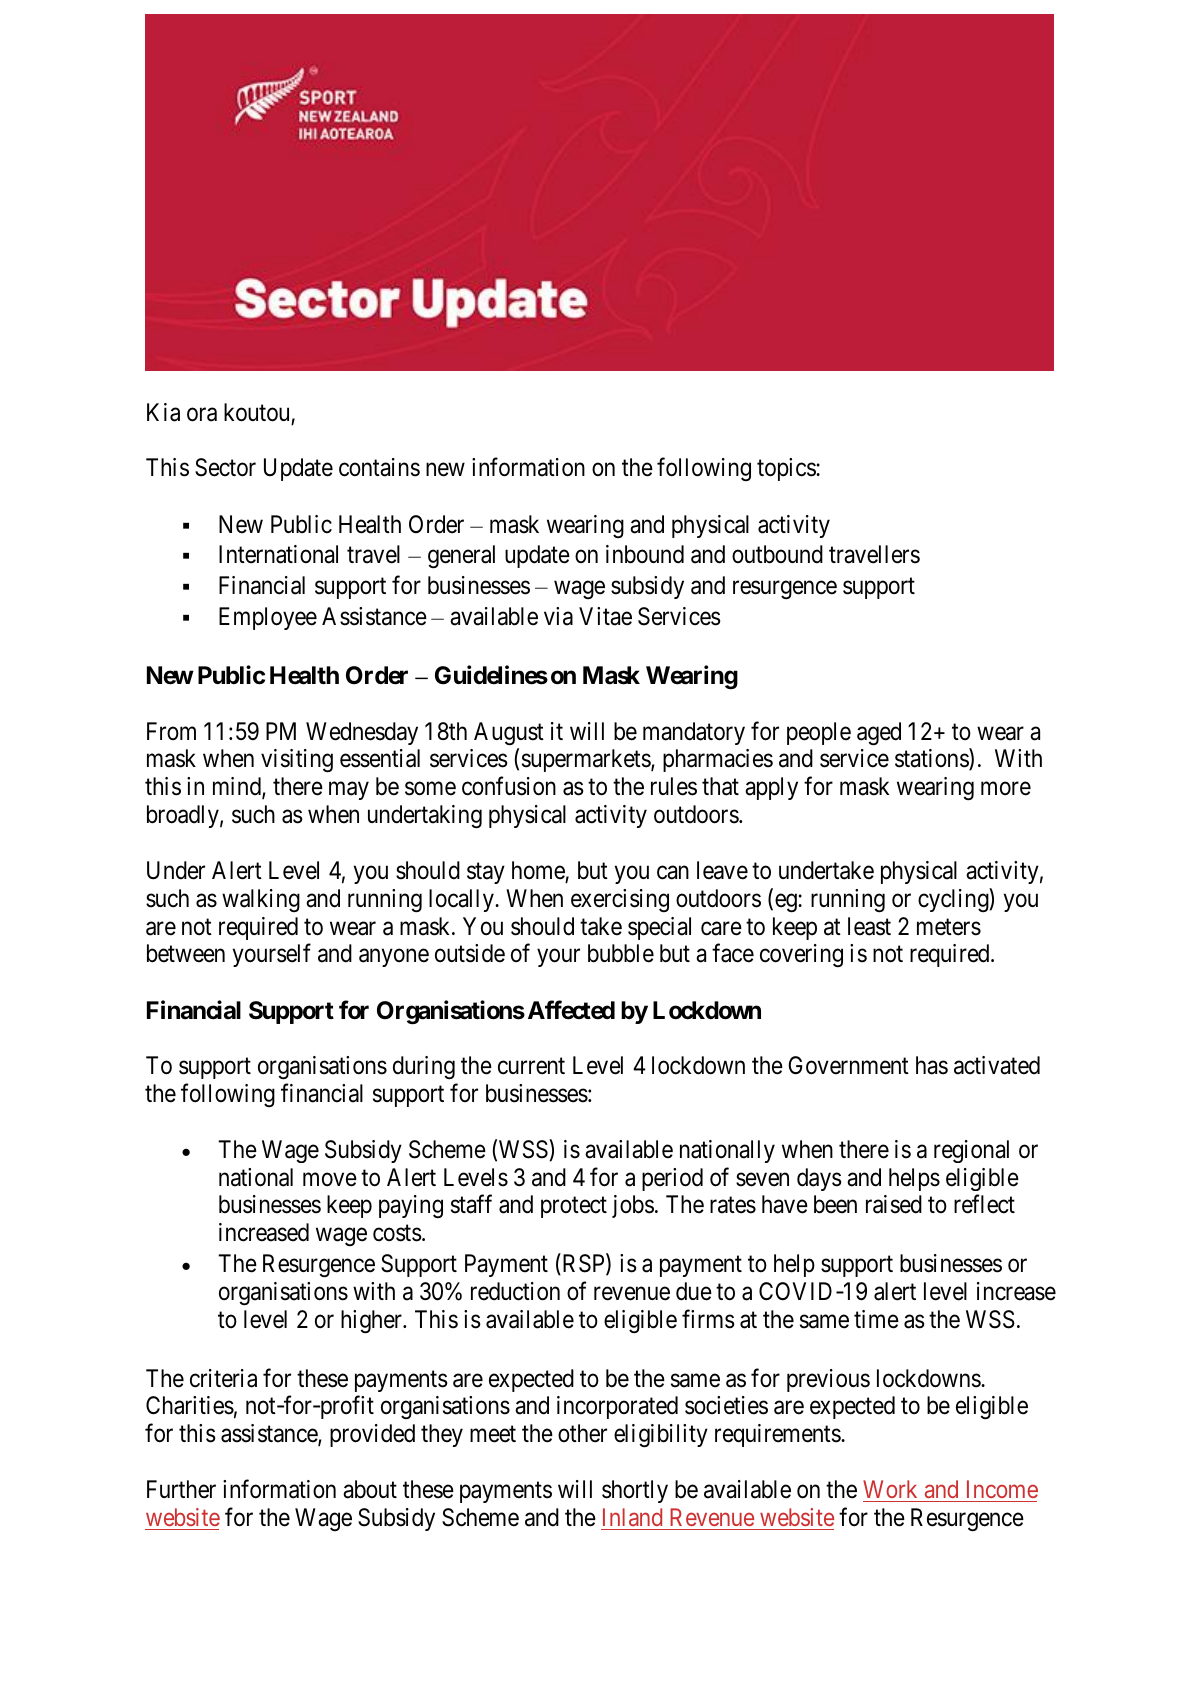 The image size is (1201, 1699). I want to click on topics, so click(787, 469).
